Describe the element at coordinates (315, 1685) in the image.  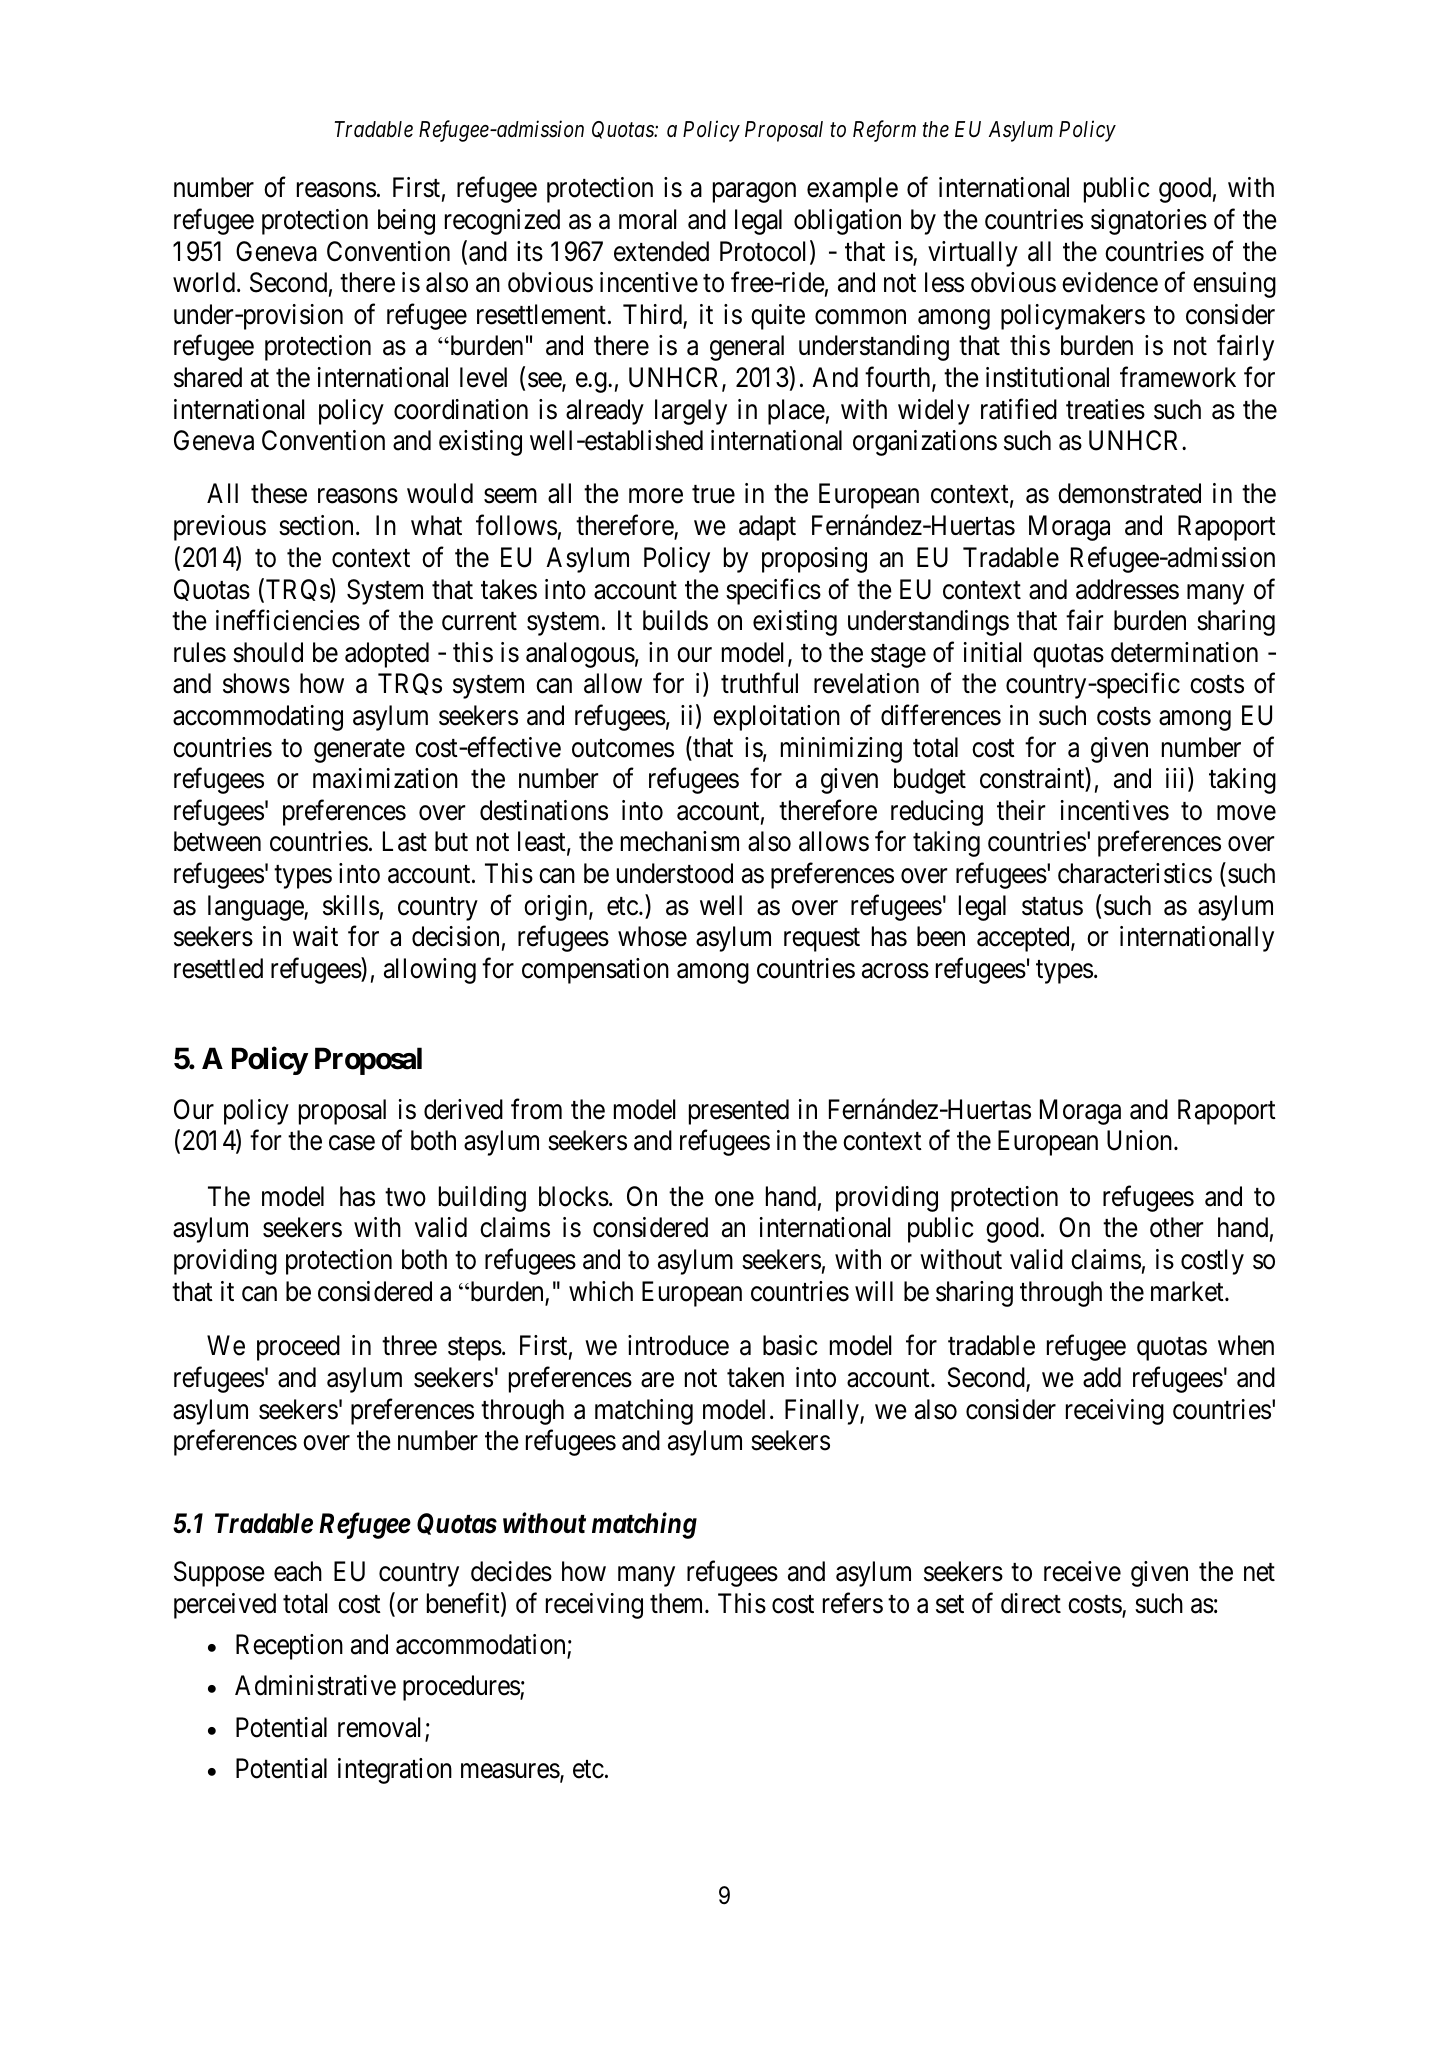
I see `Administrative` at that location.
